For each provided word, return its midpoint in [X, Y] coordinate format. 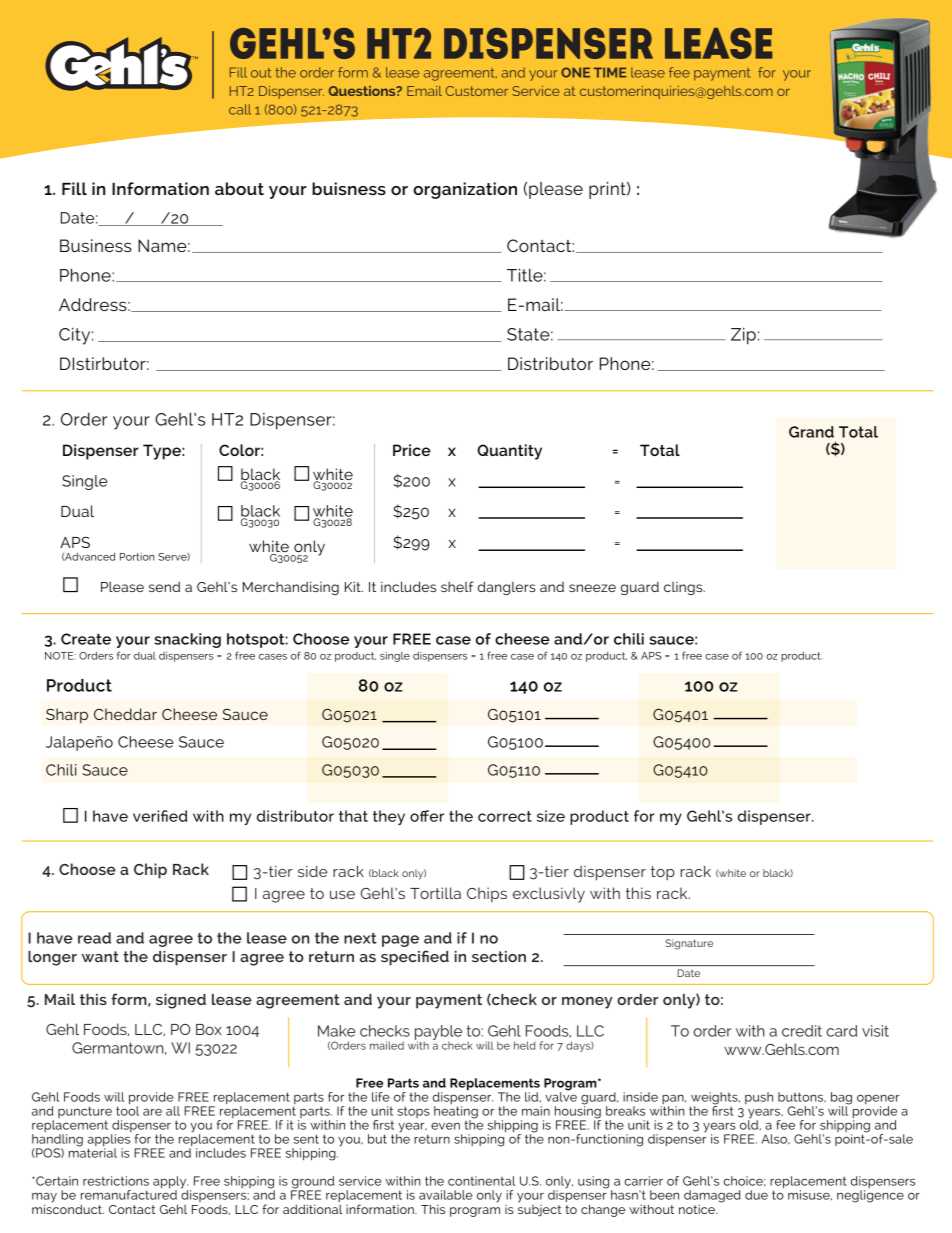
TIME [610, 72]
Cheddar [125, 714]
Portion [137, 557]
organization [465, 190]
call [240, 109]
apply [170, 1183]
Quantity [509, 452]
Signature [689, 944]
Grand [811, 432]
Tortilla [435, 893]
